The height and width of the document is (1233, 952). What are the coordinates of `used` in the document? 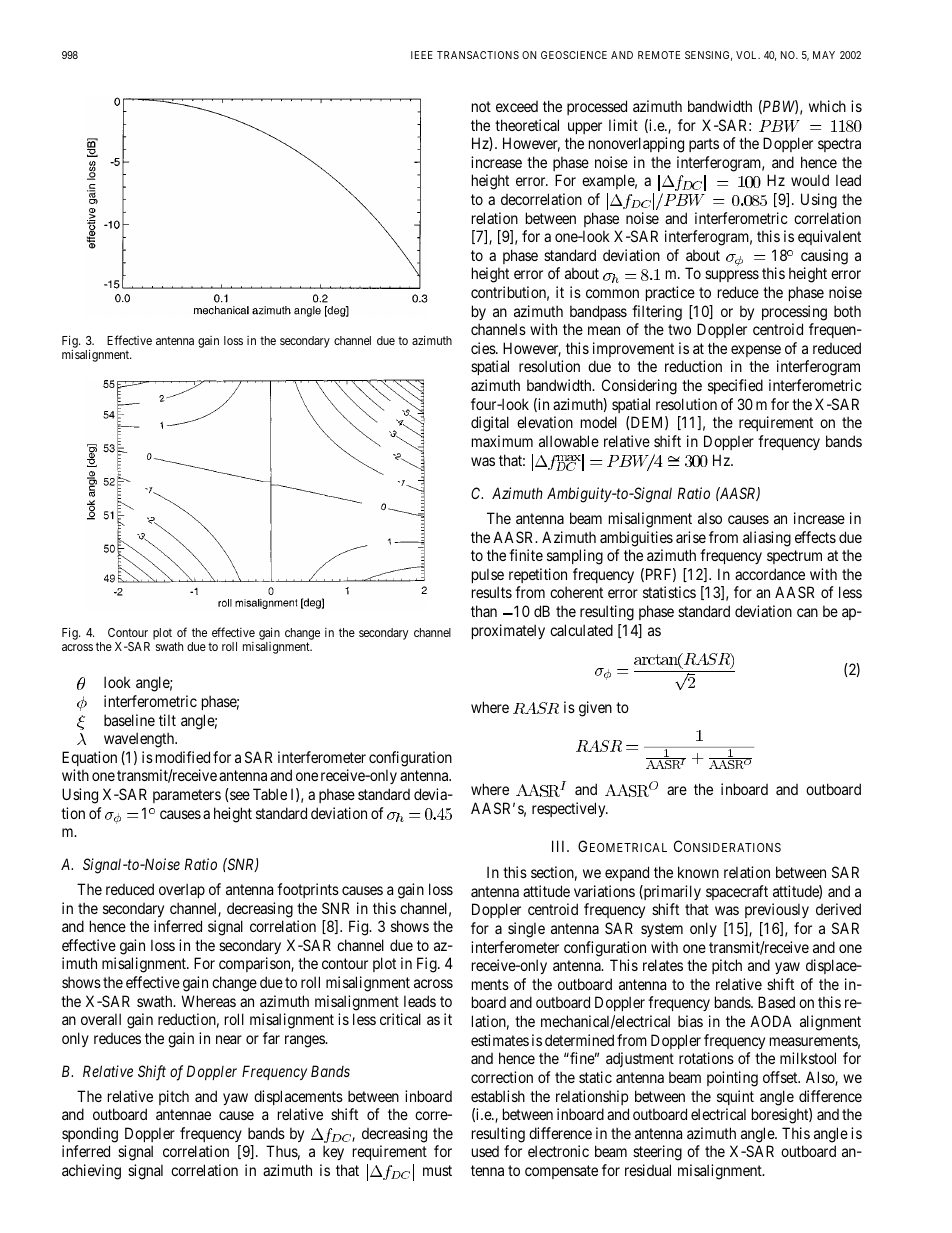 It's located at (485, 1151).
